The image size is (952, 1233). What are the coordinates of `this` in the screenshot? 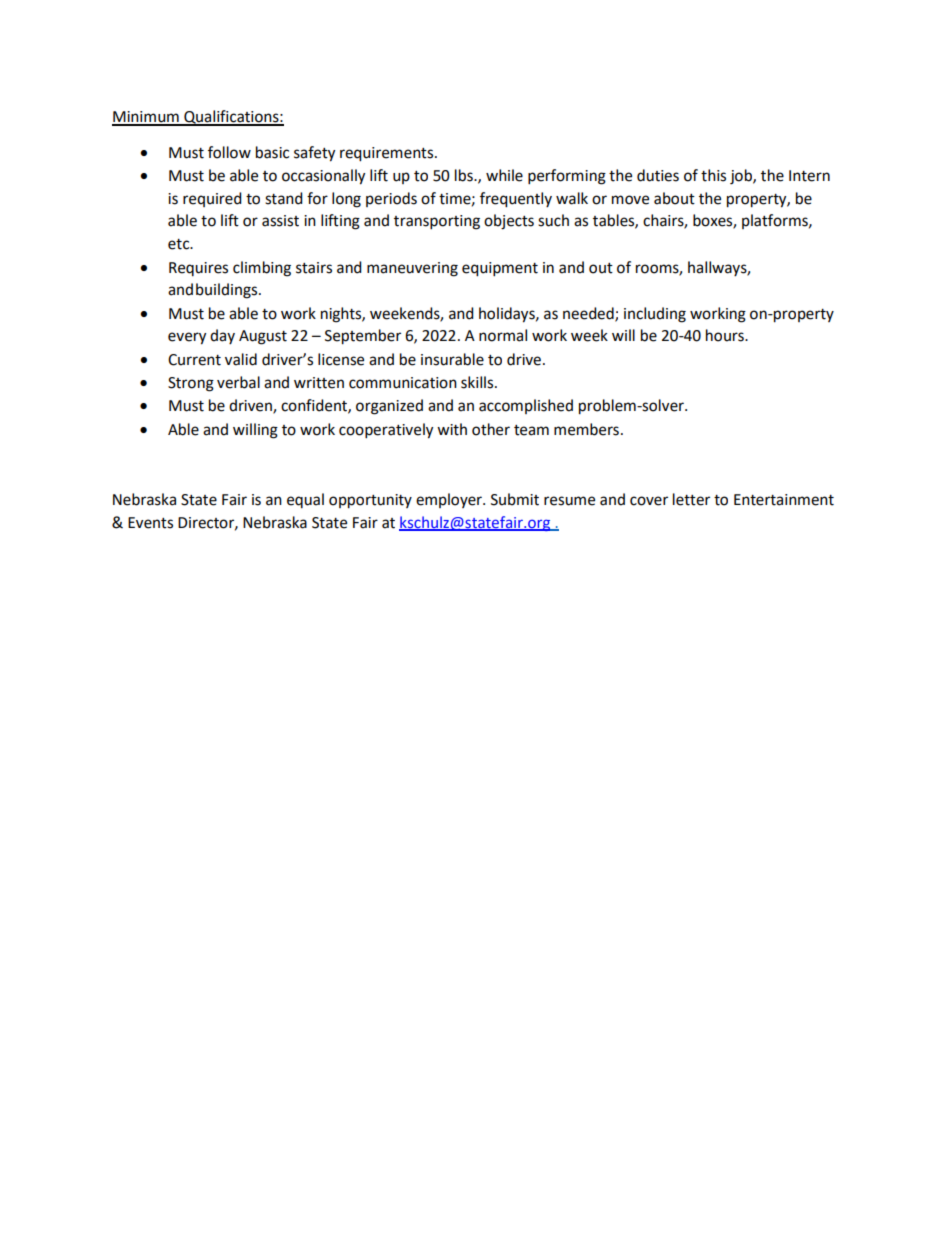 It's located at (713, 175).
